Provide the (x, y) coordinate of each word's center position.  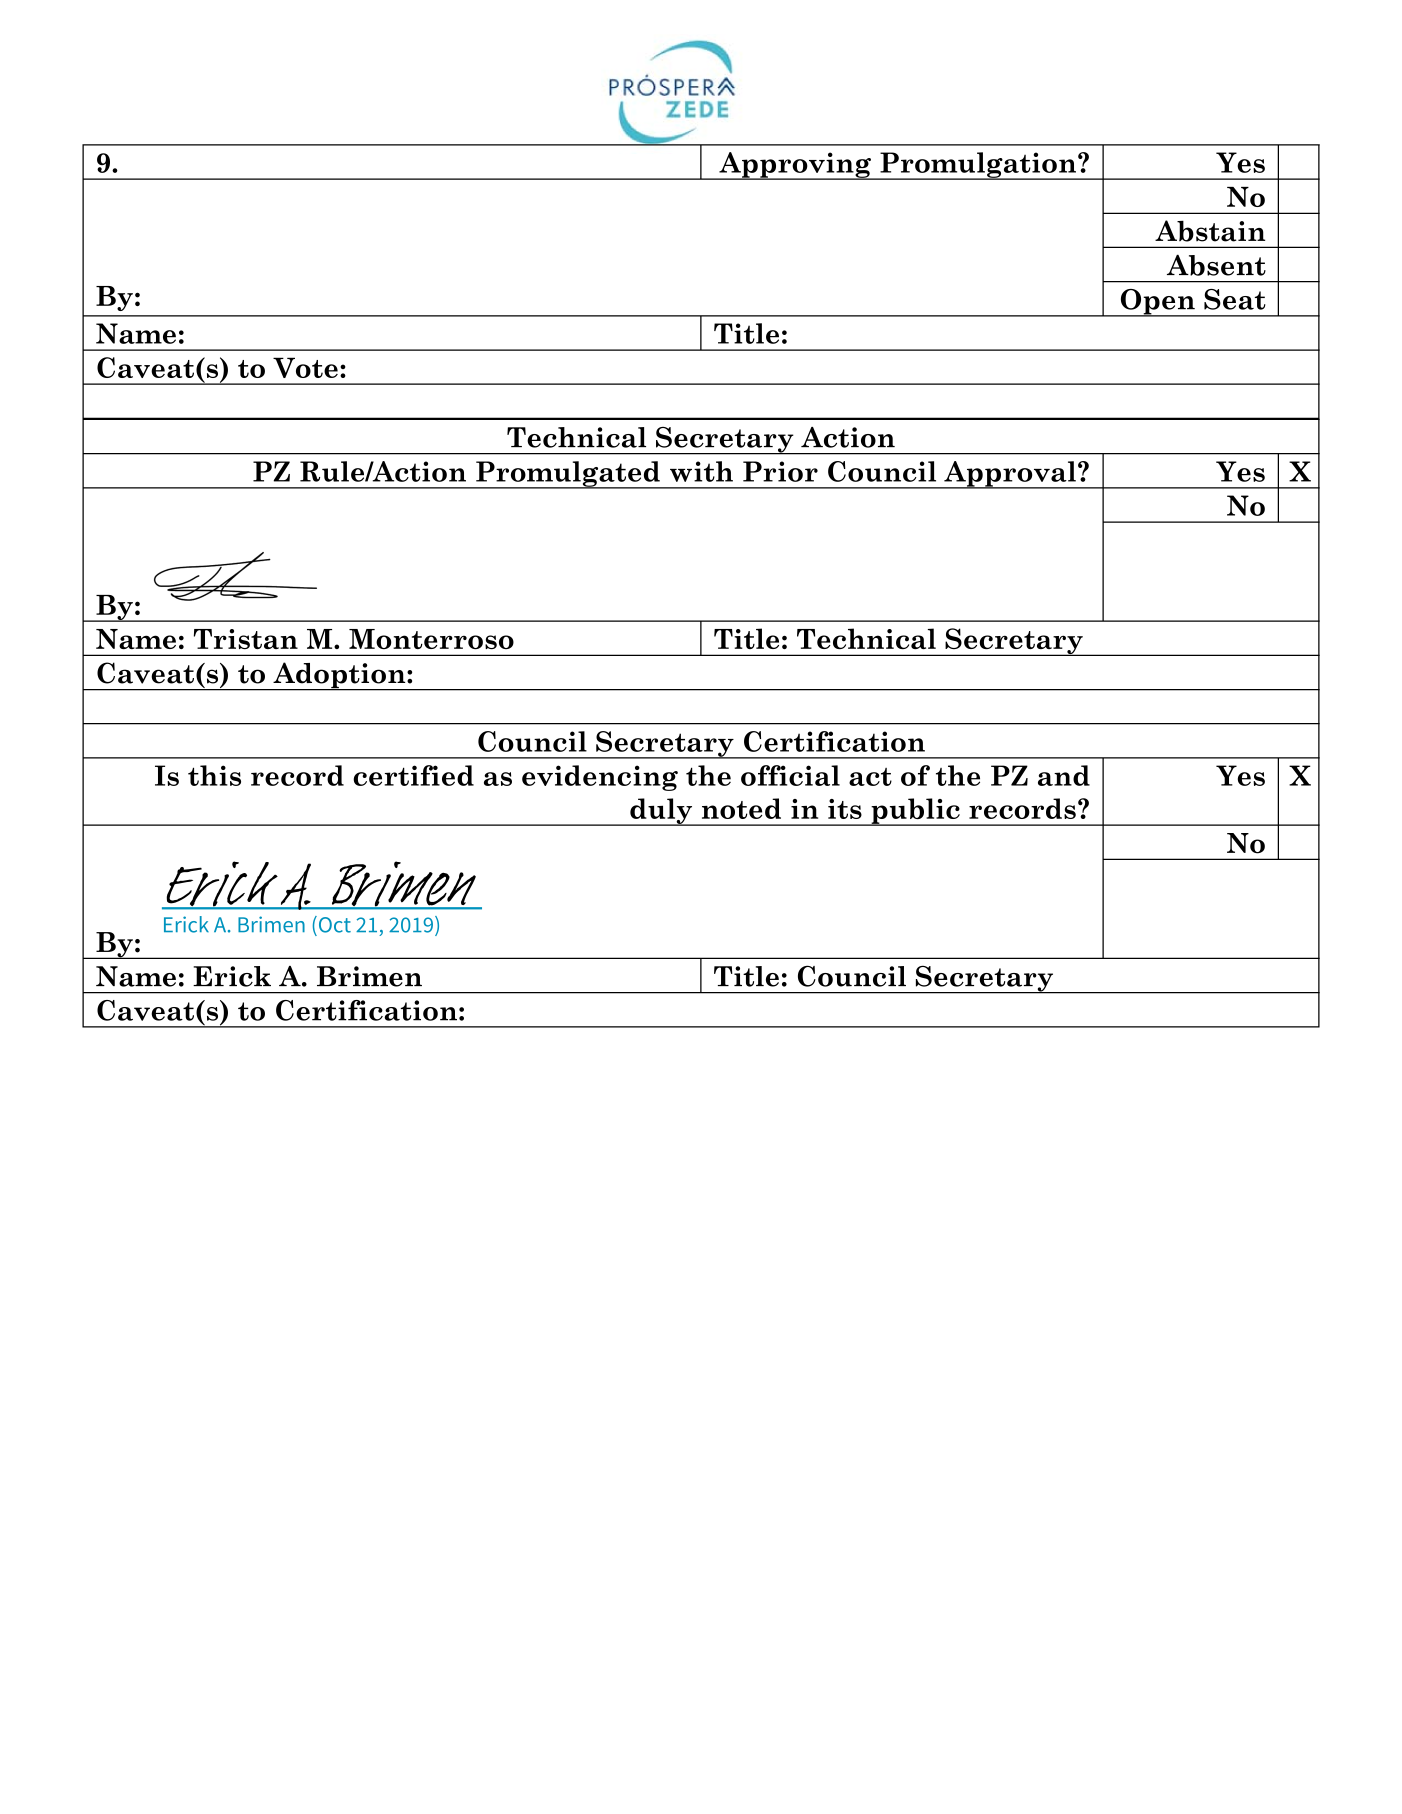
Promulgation (978, 166)
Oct (333, 924)
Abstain (1210, 231)
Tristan (246, 639)
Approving (795, 166)
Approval (1010, 475)
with (701, 471)
